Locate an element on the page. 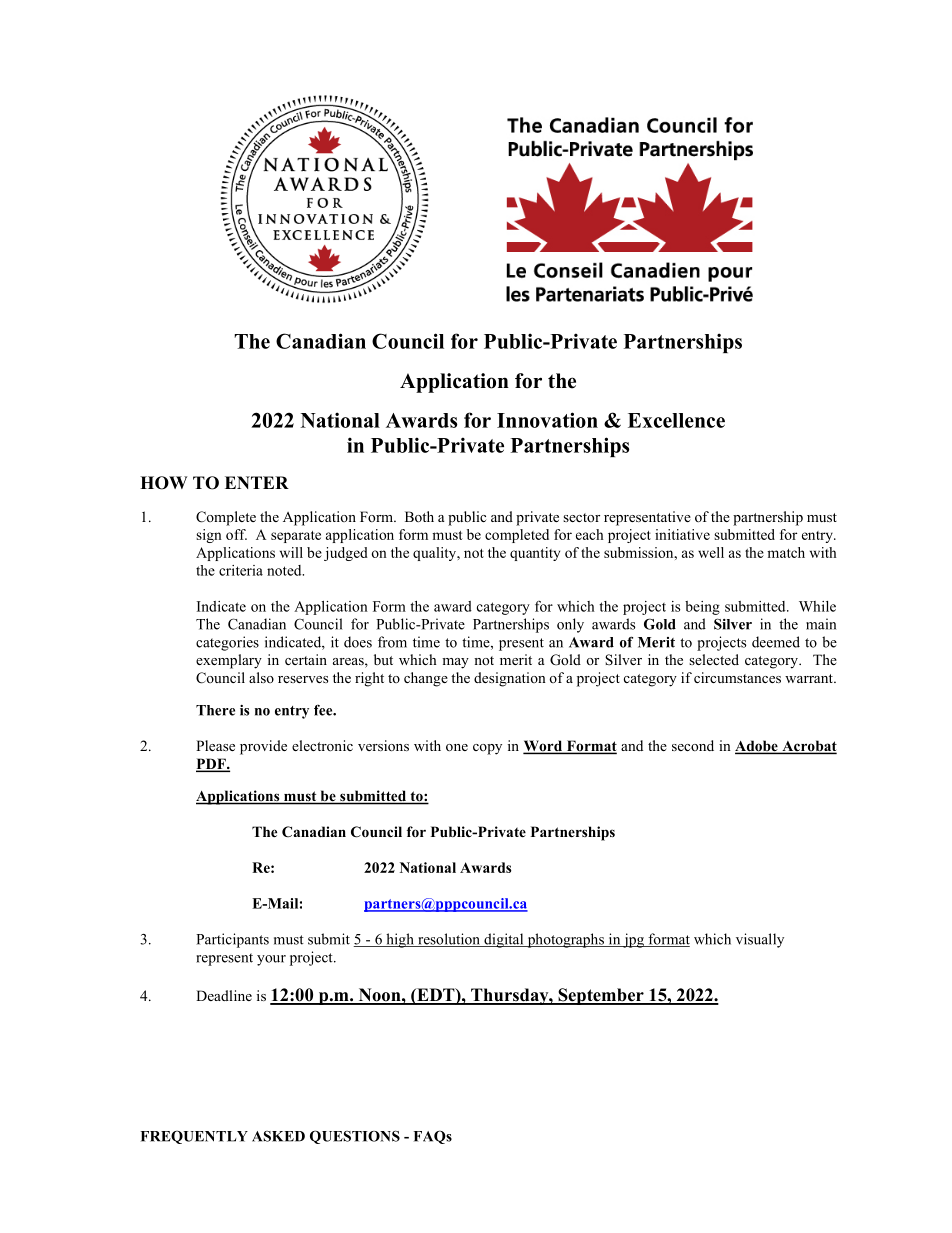  digital is located at coordinates (504, 940).
